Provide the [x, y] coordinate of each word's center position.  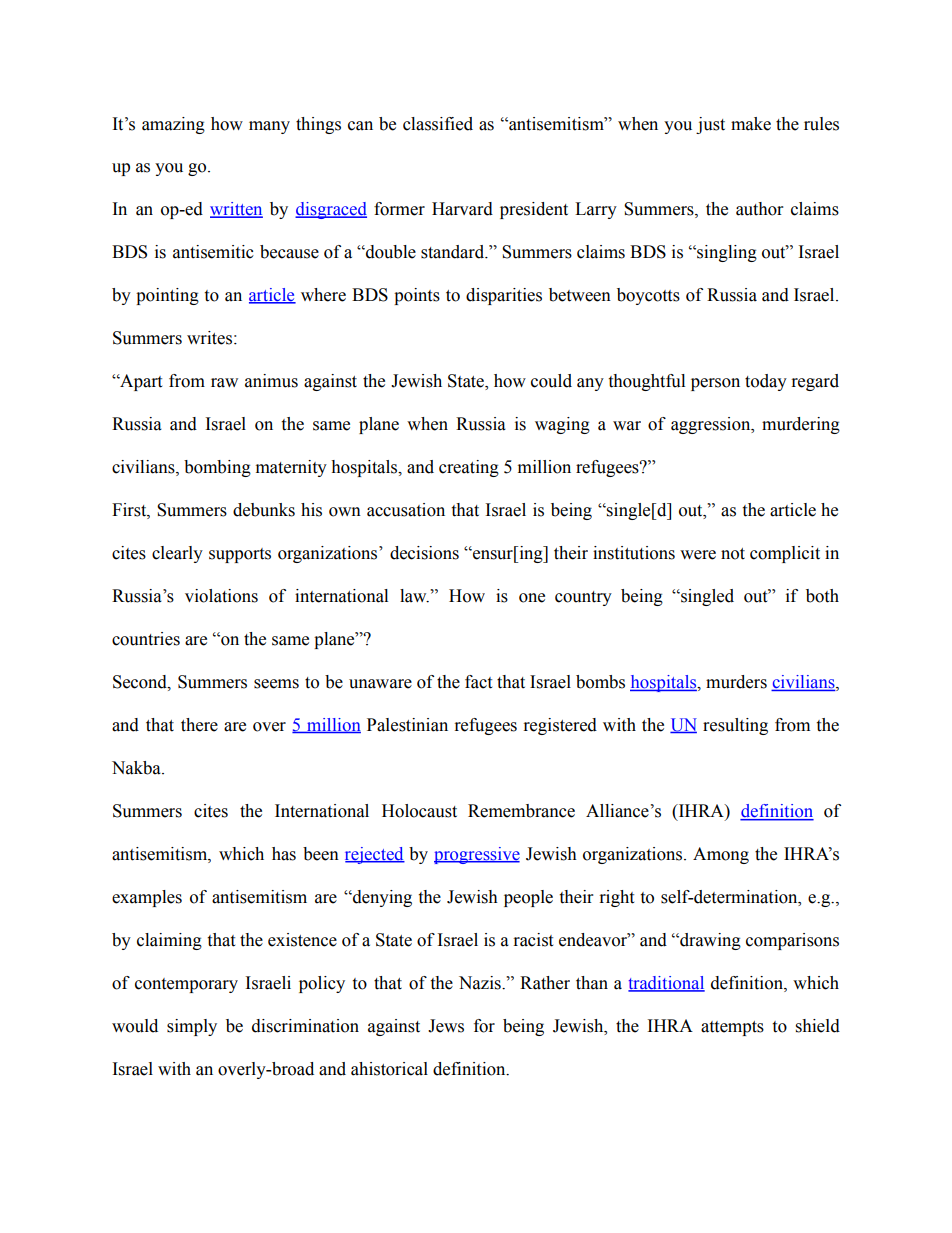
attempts [732, 1028]
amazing [173, 125]
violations [221, 596]
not [733, 554]
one [532, 598]
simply [192, 1027]
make [751, 124]
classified [438, 124]
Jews [446, 1026]
